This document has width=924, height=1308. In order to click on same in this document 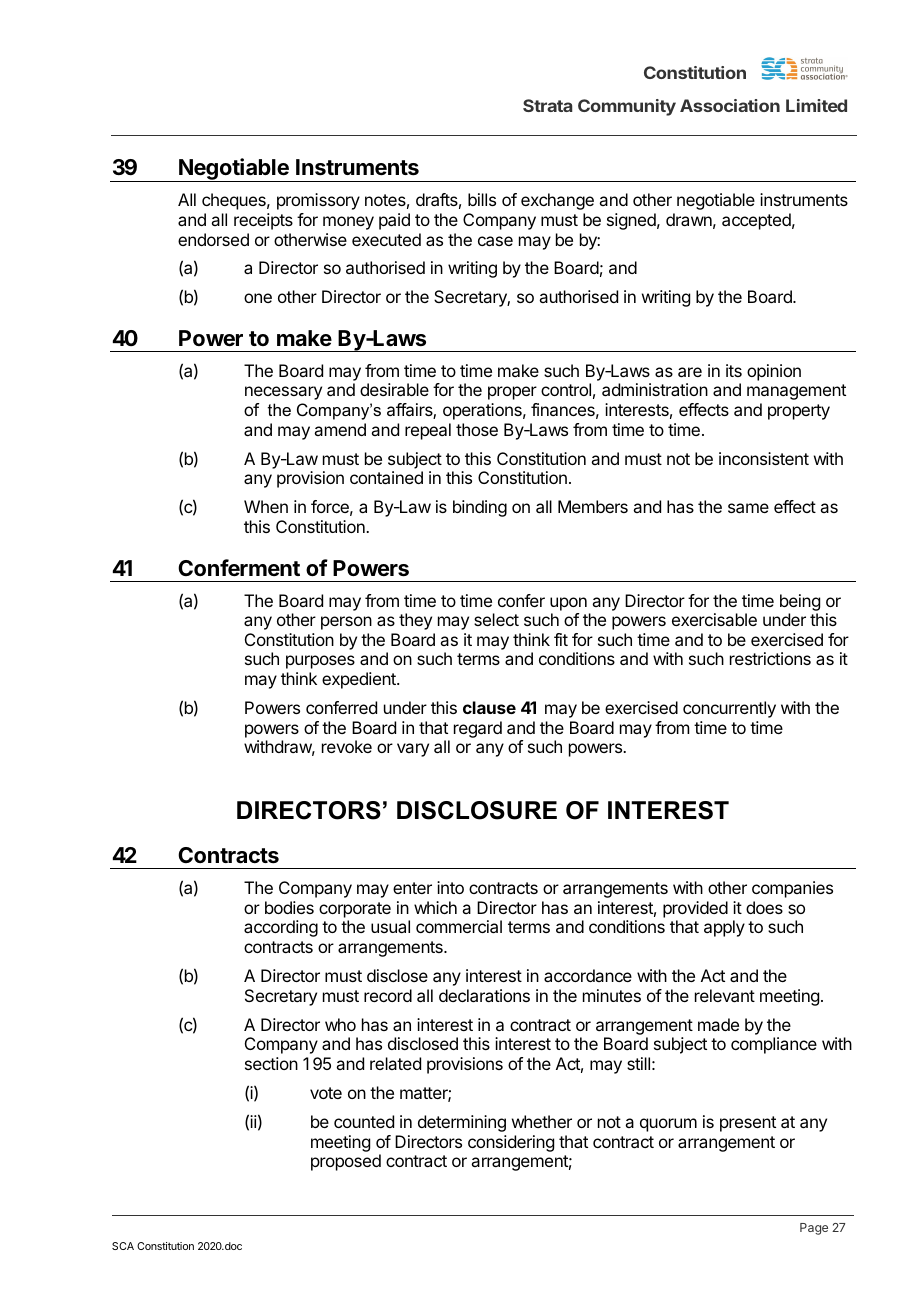, I will do `click(748, 508)`.
